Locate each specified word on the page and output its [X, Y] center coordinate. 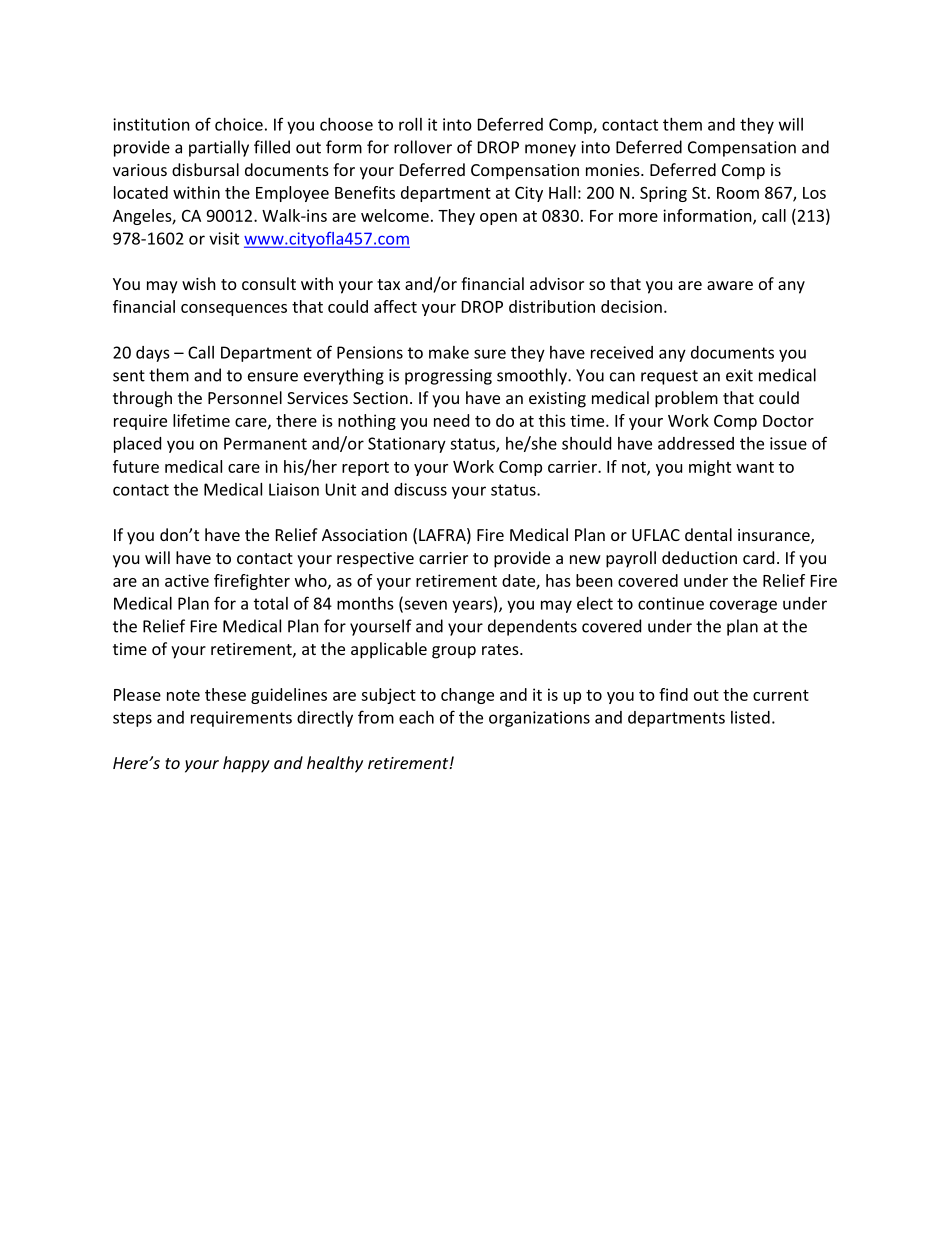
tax [388, 284]
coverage [743, 606]
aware [730, 285]
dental [708, 534]
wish [199, 283]
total [271, 603]
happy [246, 764]
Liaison [294, 489]
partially [219, 148]
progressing [448, 377]
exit [739, 375]
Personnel [245, 397]
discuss [420, 489]
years [472, 606]
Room [738, 193]
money [550, 150]
